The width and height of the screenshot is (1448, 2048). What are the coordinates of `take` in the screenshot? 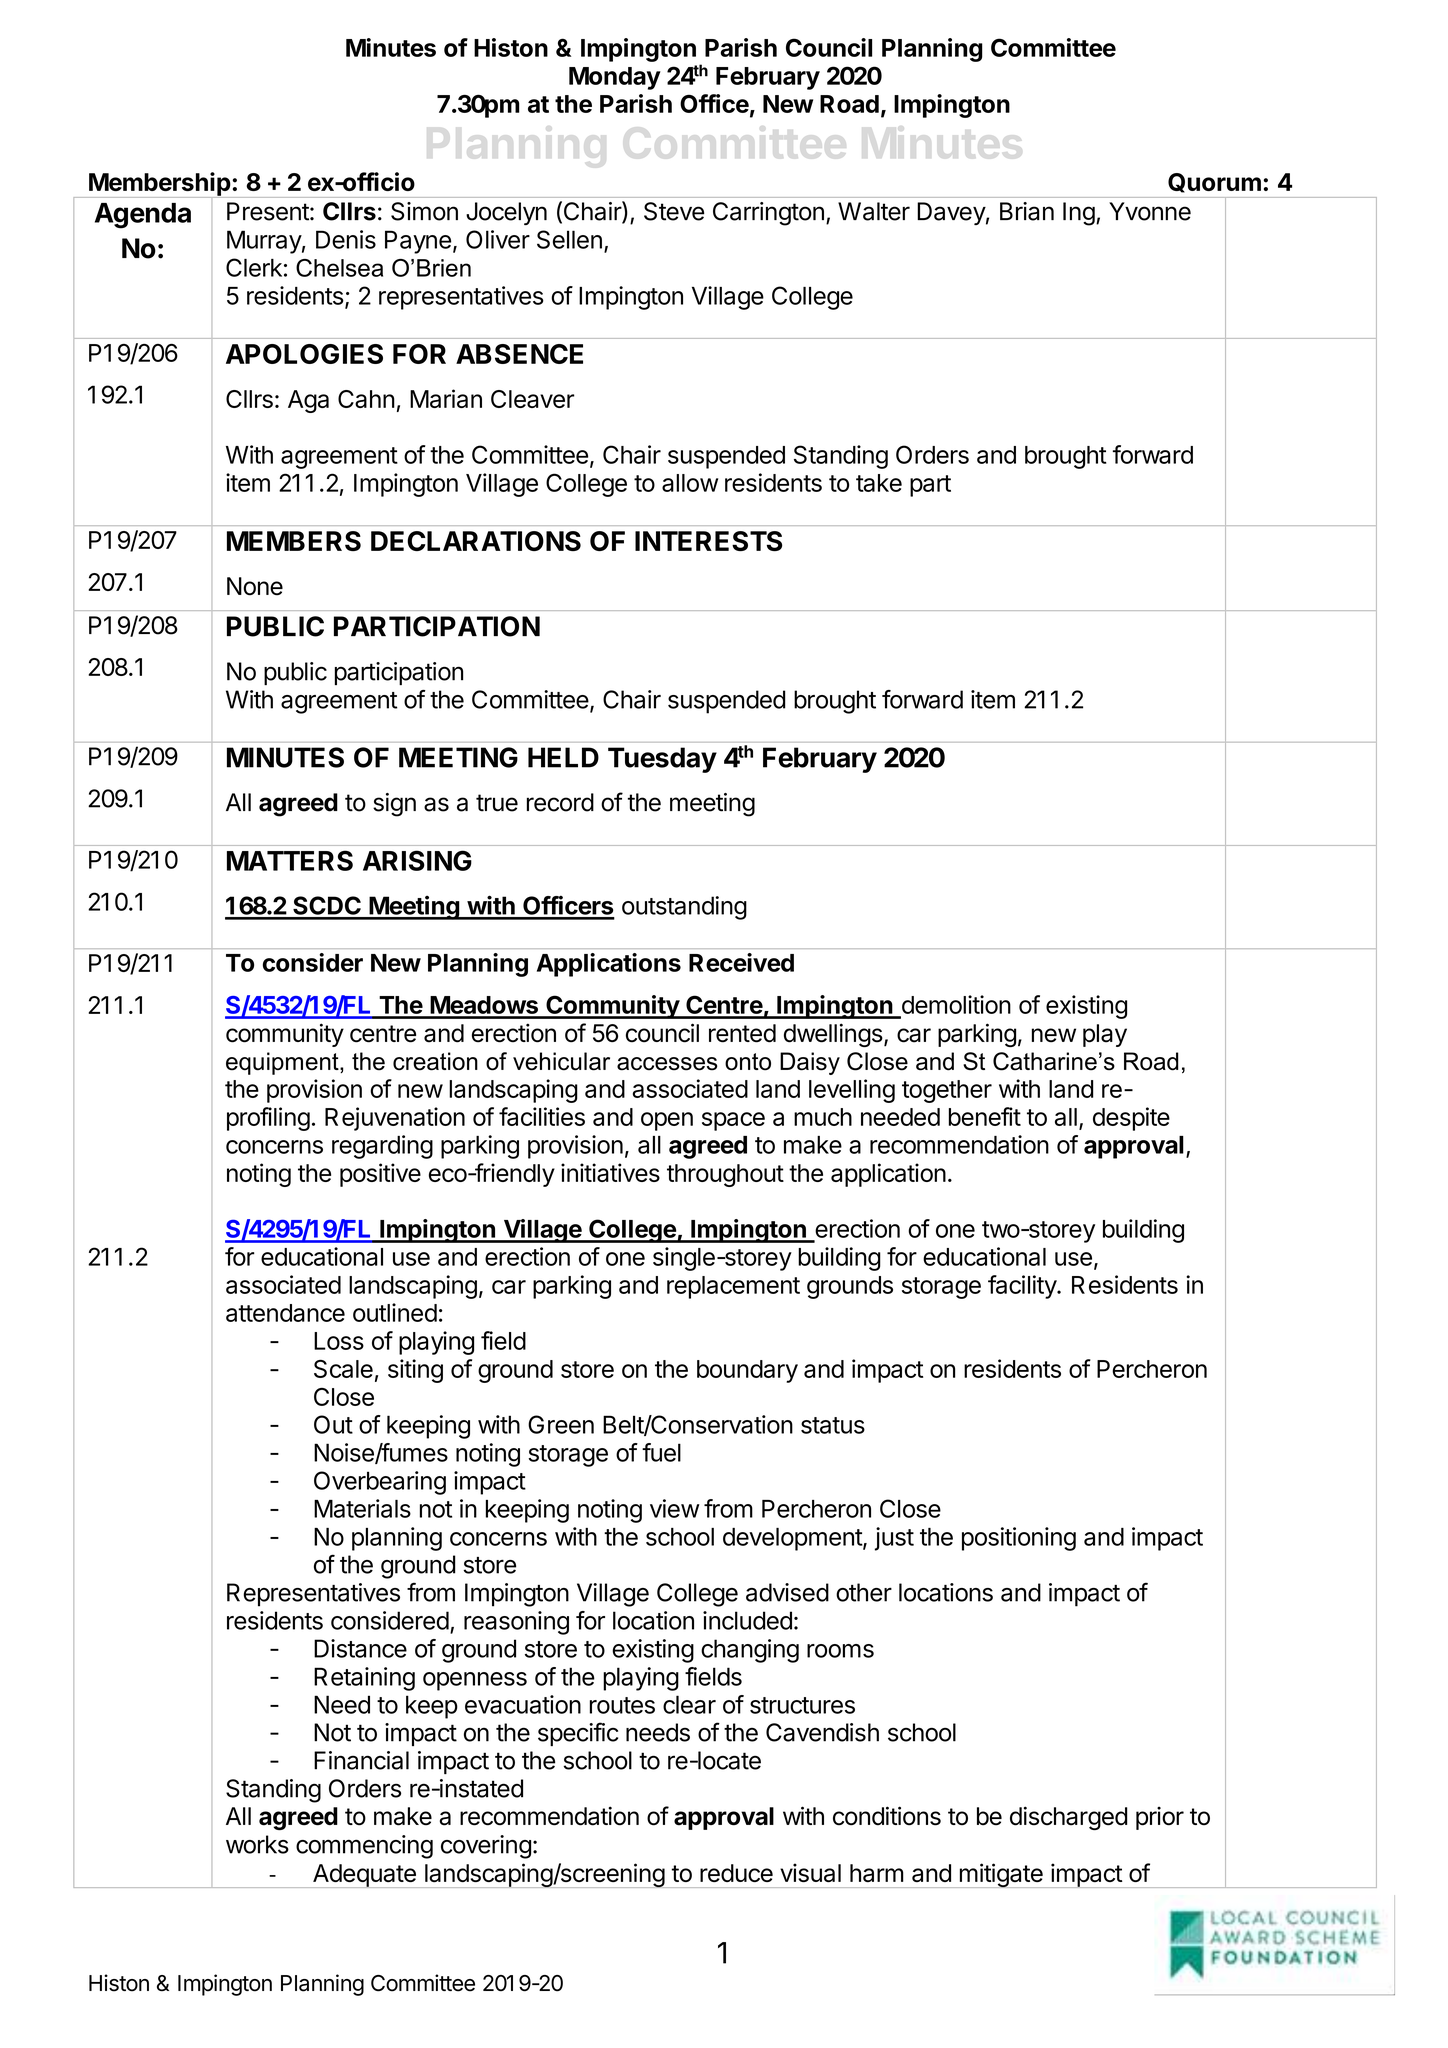 It's located at (879, 483).
